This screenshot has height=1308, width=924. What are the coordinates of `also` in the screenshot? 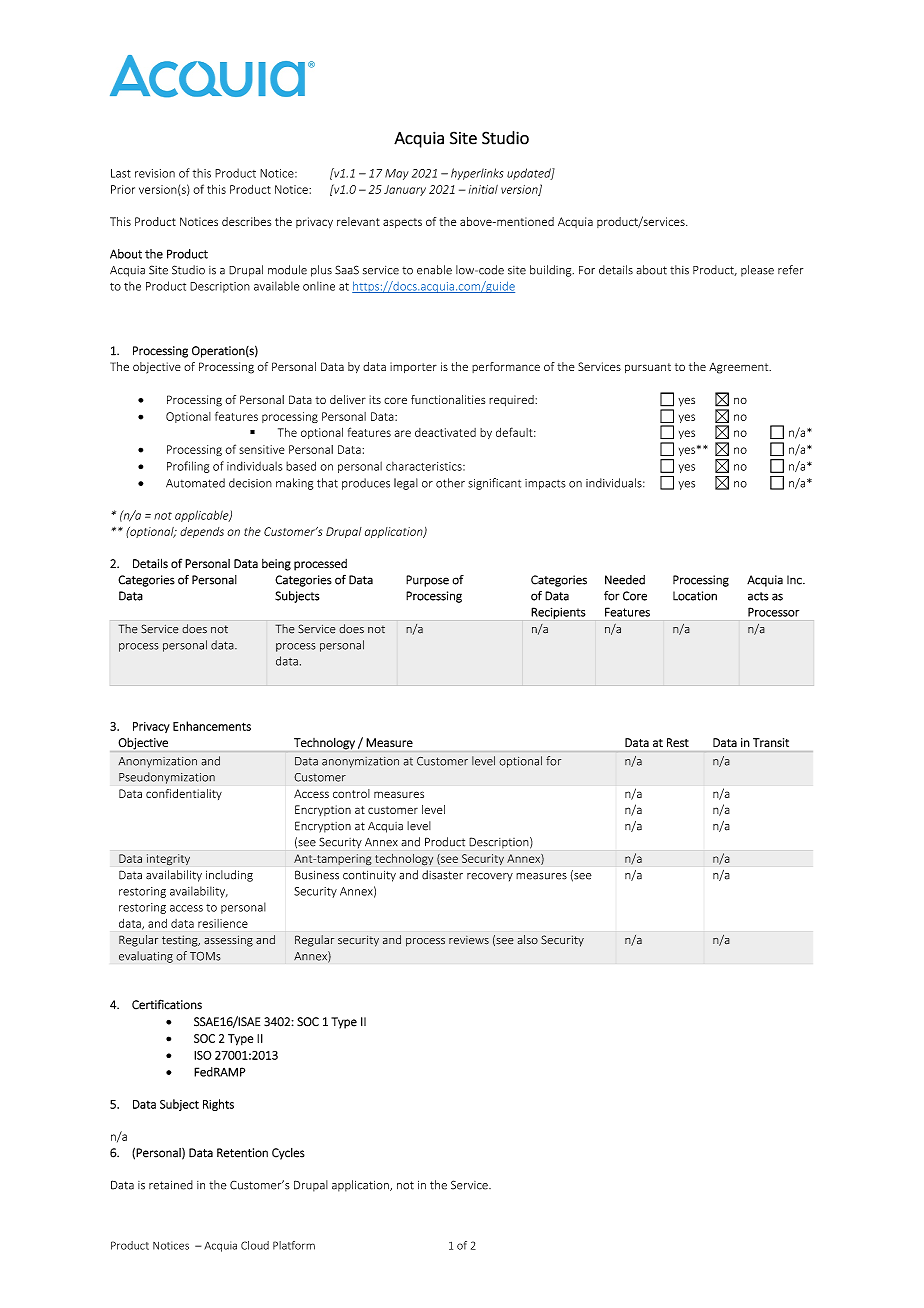 It's located at (527, 940).
